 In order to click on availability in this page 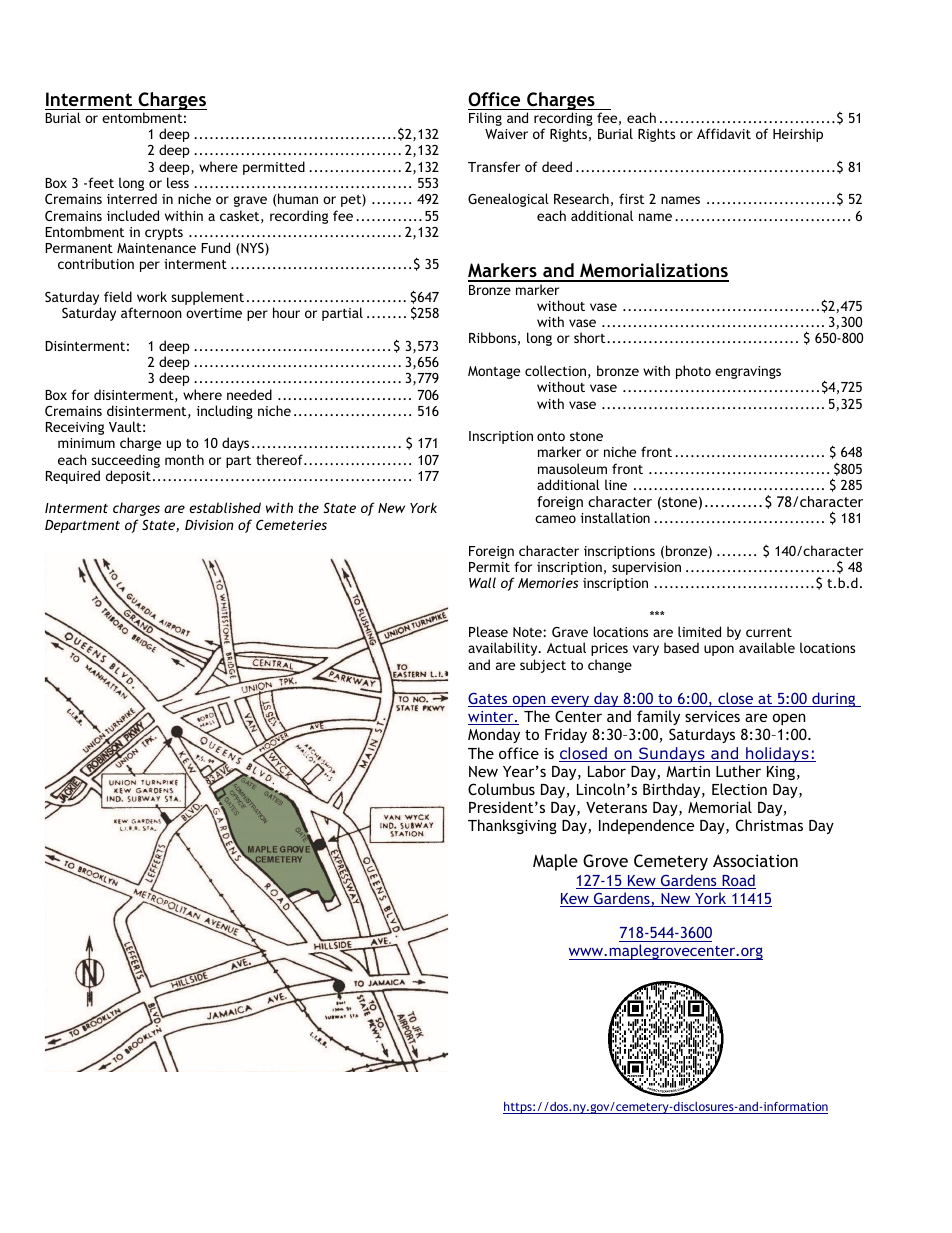, I will do `click(504, 649)`.
